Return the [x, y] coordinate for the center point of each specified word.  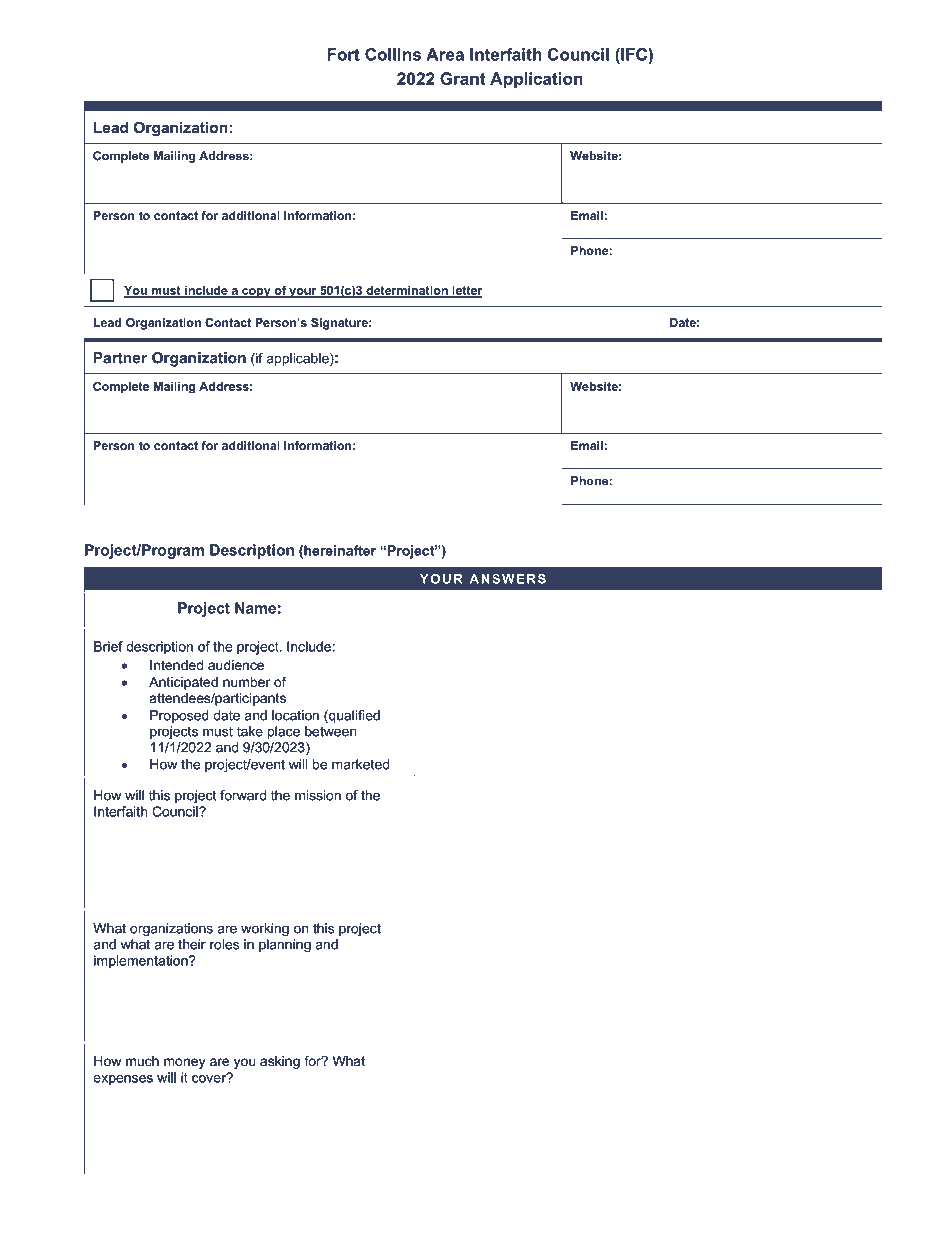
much [142, 1061]
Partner [120, 358]
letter [466, 291]
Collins [393, 54]
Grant [462, 78]
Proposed [179, 716]
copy [256, 293]
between [330, 731]
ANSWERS [508, 579]
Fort [343, 54]
